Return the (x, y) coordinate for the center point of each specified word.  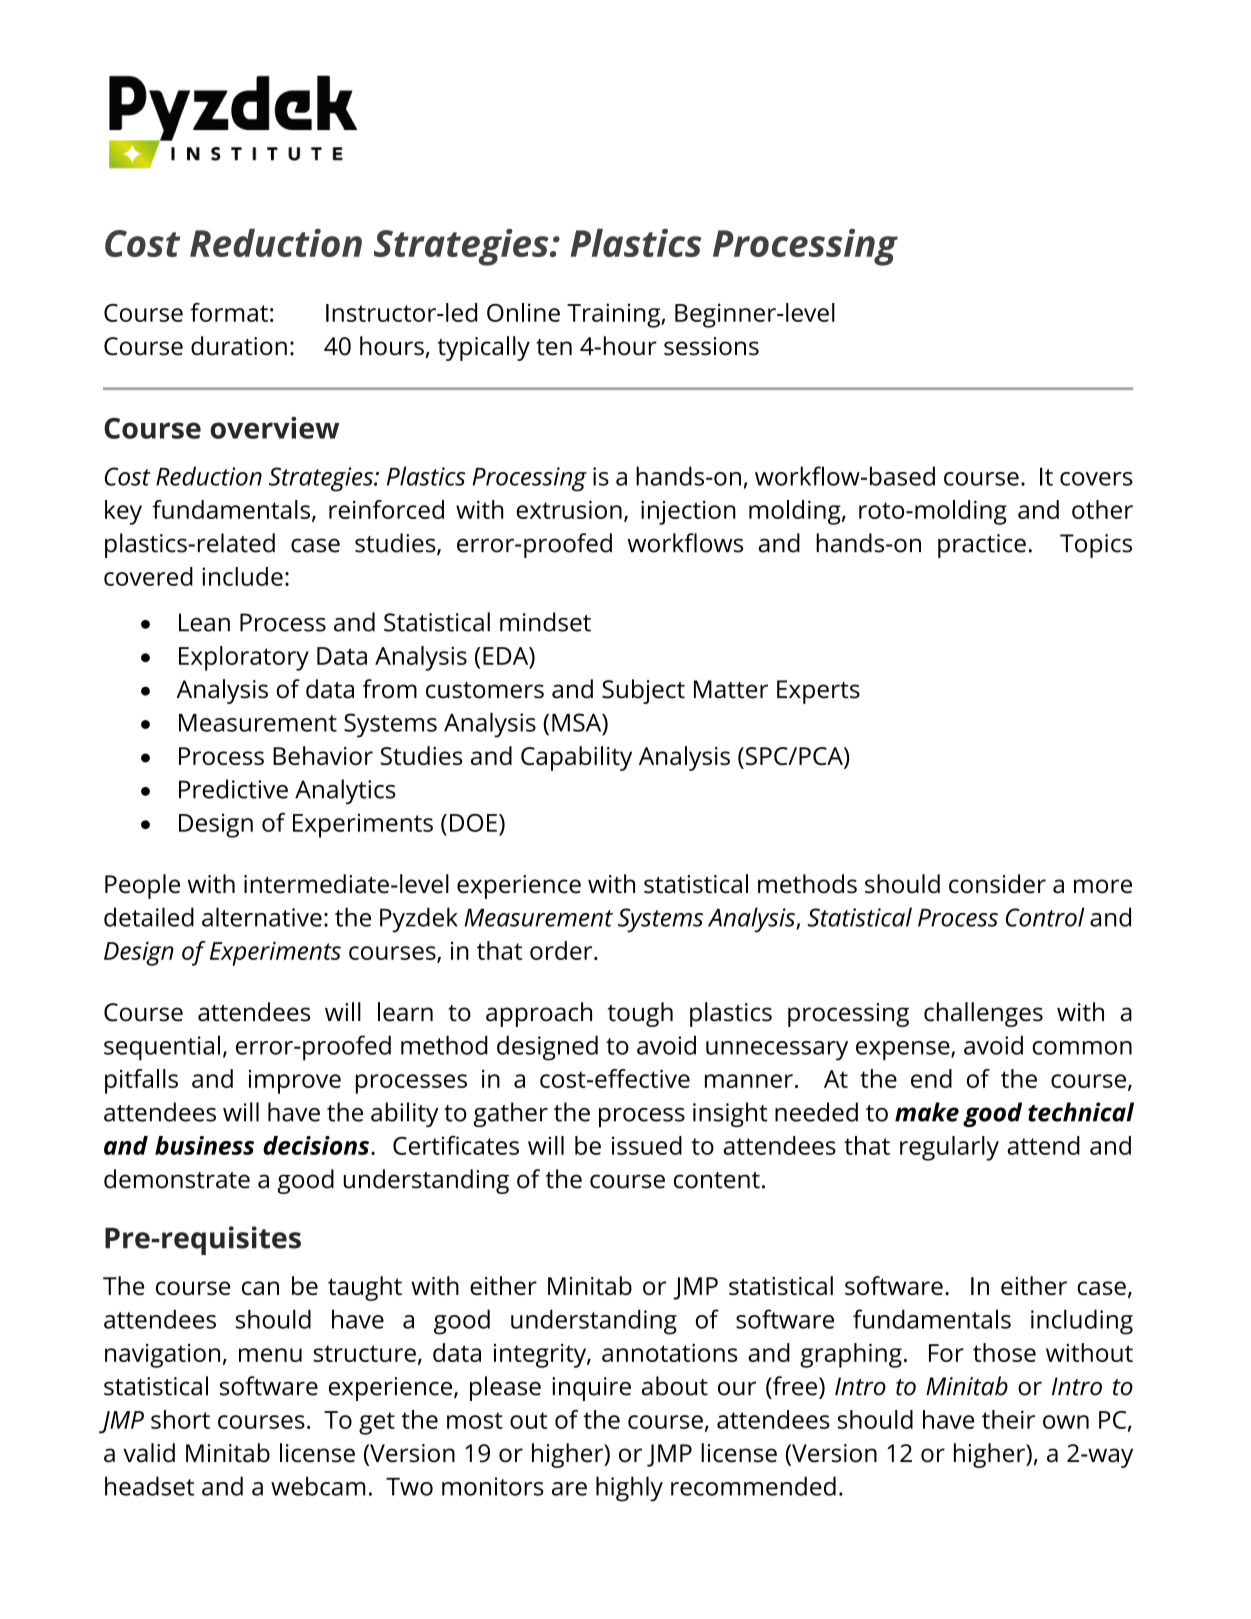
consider (997, 884)
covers (1096, 479)
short (180, 1419)
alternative (262, 917)
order (562, 950)
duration (239, 346)
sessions (711, 346)
